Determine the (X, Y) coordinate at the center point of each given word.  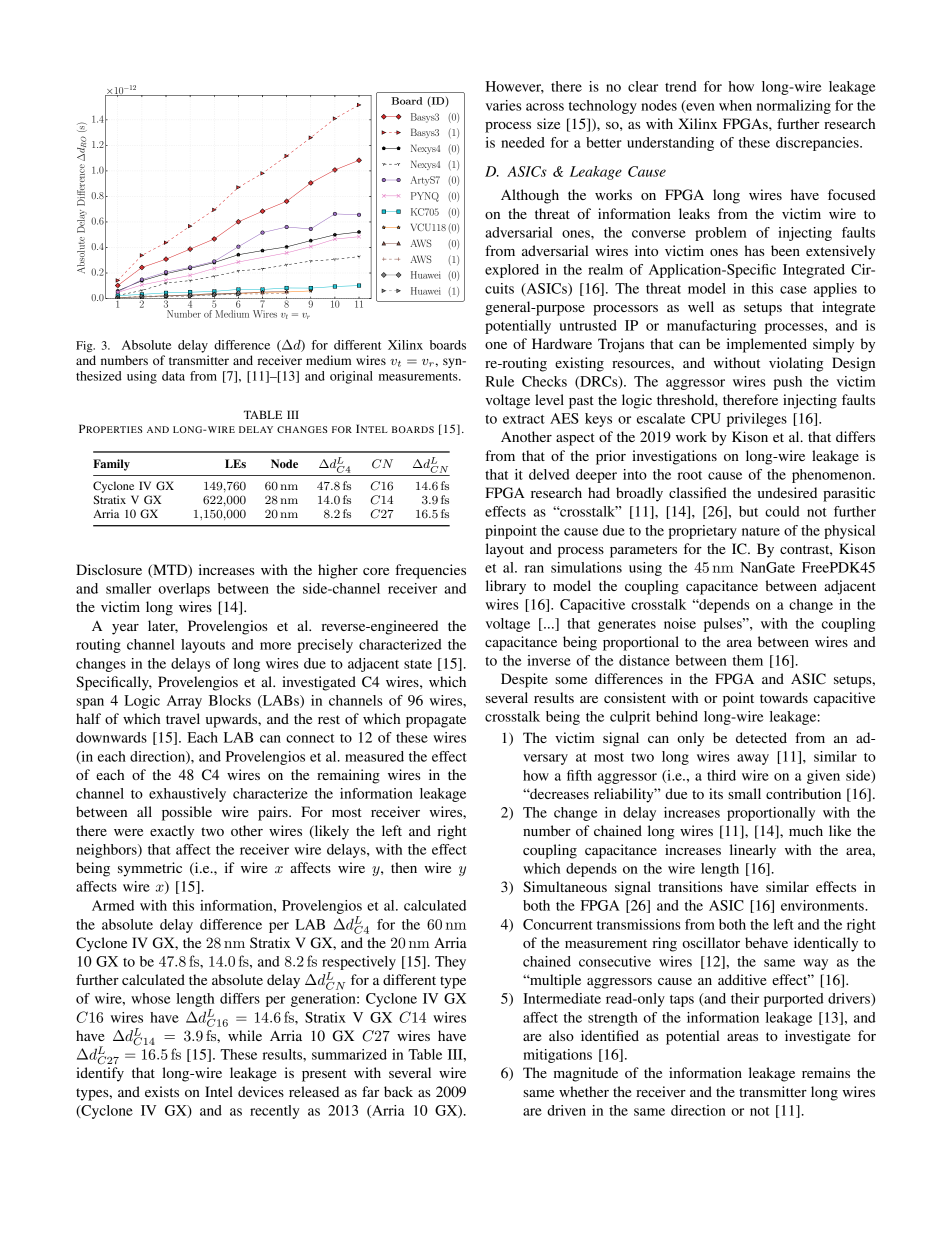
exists (162, 1091)
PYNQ (425, 197)
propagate (436, 721)
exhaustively (187, 795)
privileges (757, 420)
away (753, 759)
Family (111, 465)
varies (504, 105)
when (735, 105)
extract (524, 419)
